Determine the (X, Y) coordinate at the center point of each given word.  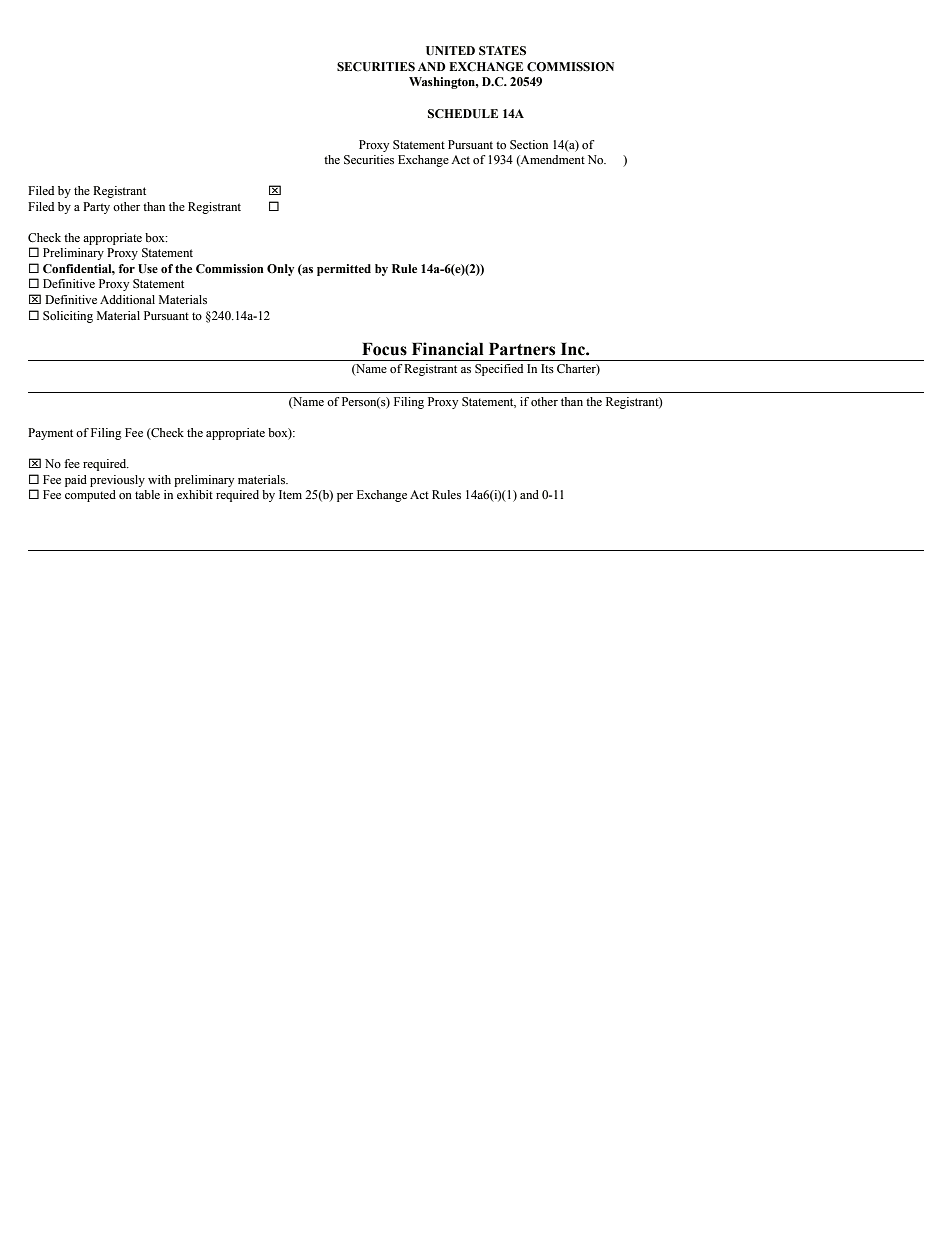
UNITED (450, 51)
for (126, 268)
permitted (344, 270)
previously (117, 481)
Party (96, 208)
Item (290, 494)
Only (280, 270)
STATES (502, 51)
